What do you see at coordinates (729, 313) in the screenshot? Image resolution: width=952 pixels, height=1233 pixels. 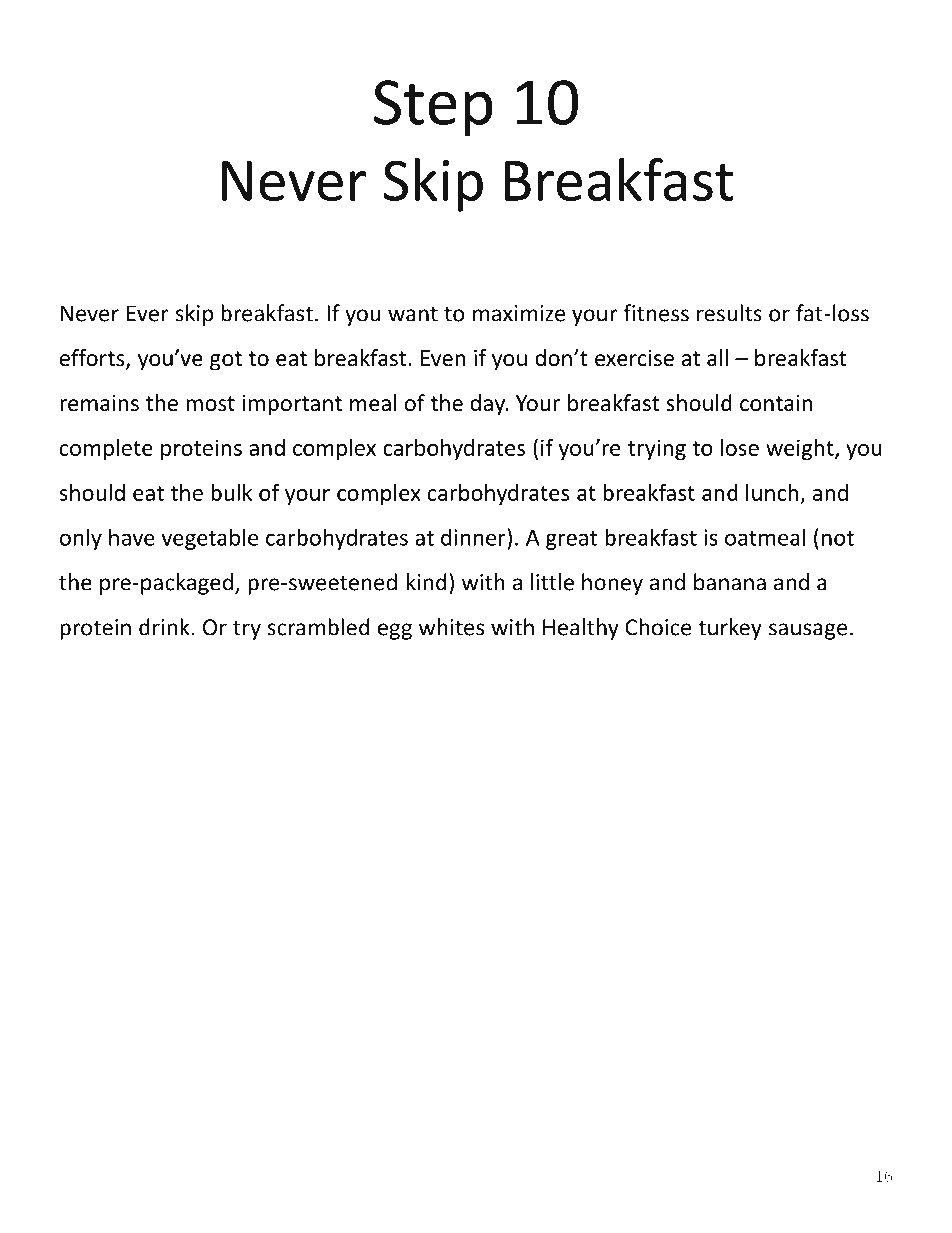 I see `results` at bounding box center [729, 313].
